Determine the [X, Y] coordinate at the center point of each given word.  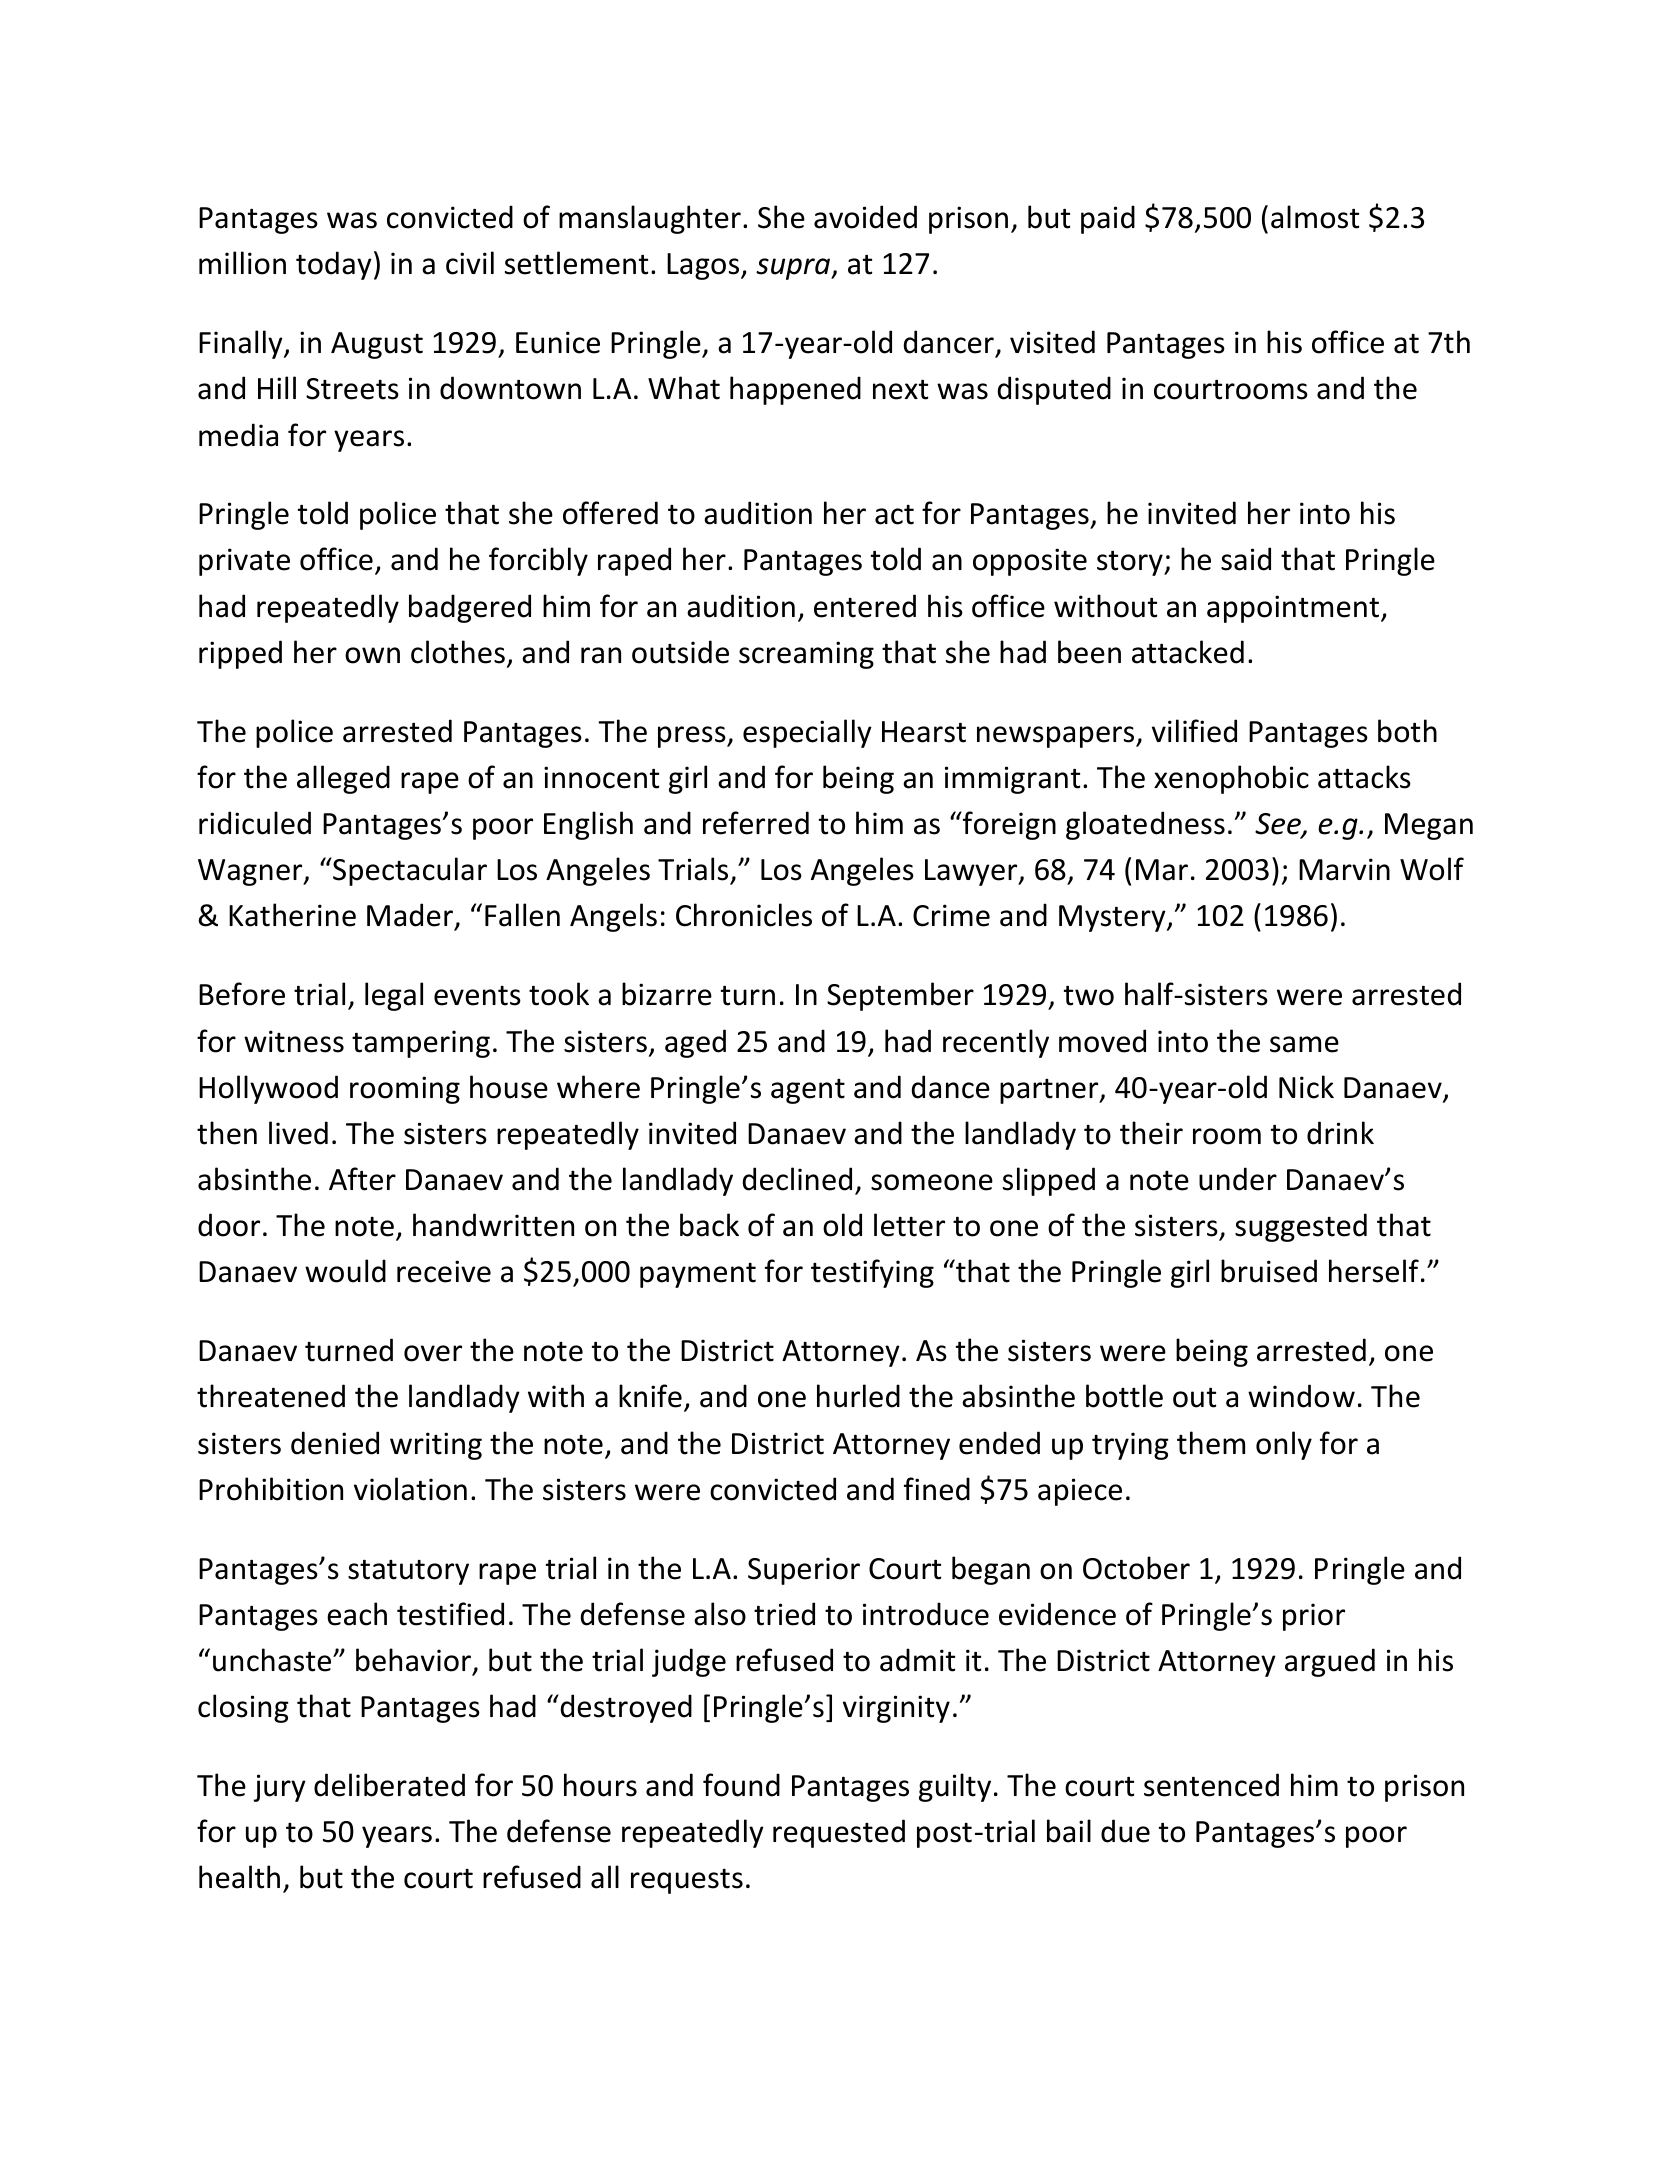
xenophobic [1231, 779]
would [345, 1271]
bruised [1269, 1271]
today [334, 265]
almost [1315, 217]
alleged [343, 779]
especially [807, 733]
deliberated [389, 1785]
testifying [872, 1273]
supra [794, 269]
